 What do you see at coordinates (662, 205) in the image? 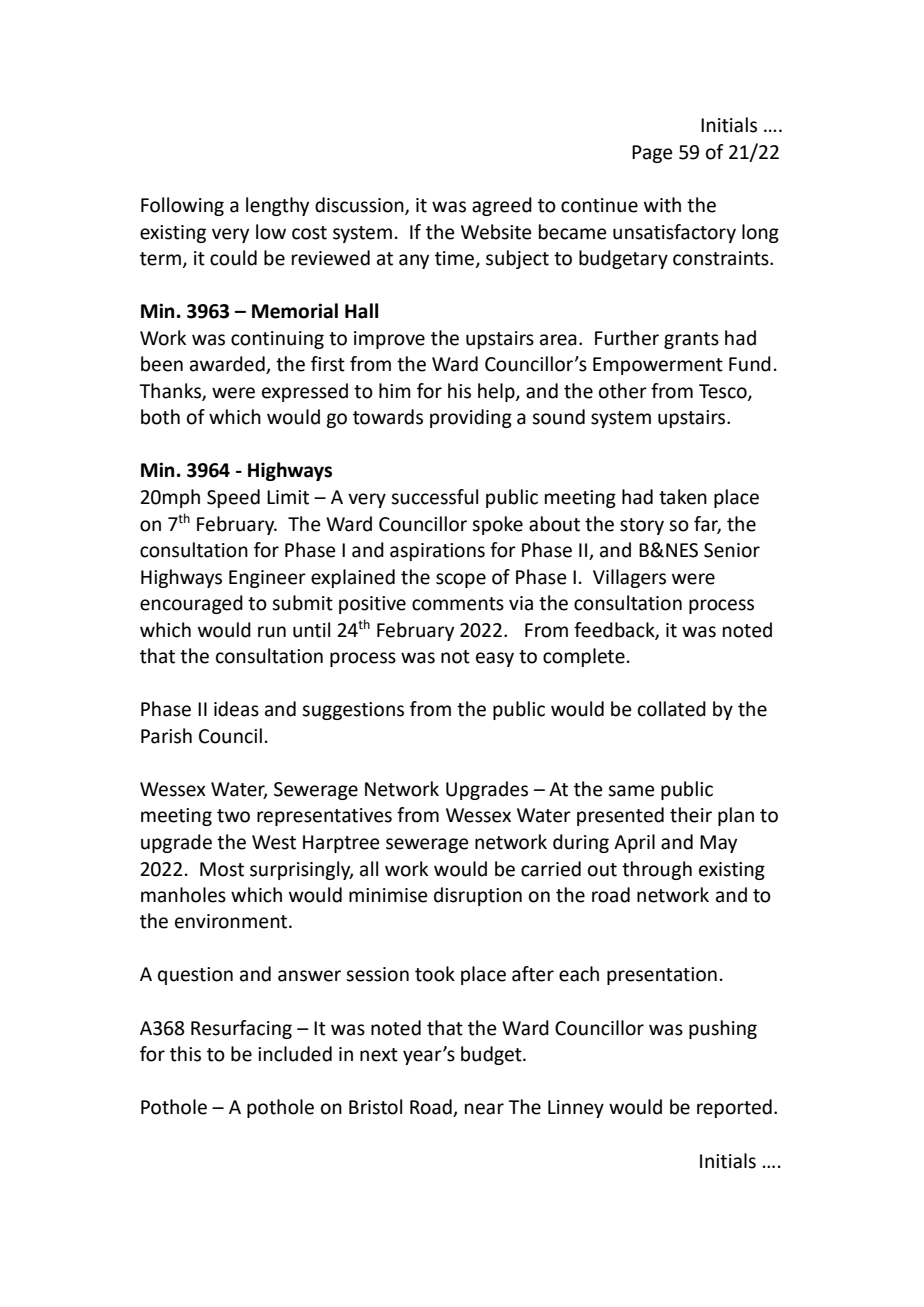
I see `with` at bounding box center [662, 205].
